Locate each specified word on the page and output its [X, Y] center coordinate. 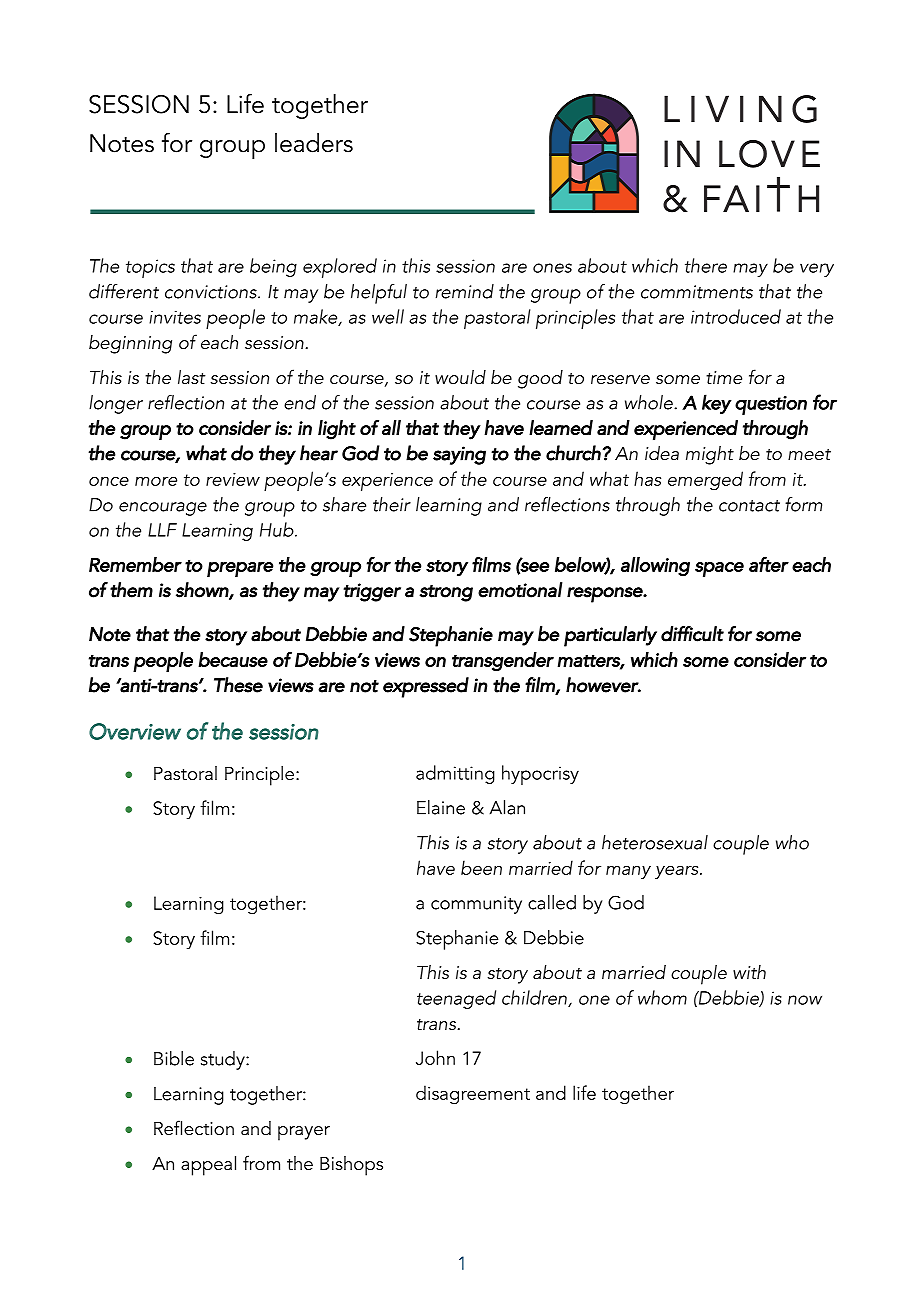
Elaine [441, 807]
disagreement [473, 1095]
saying [459, 455]
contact [749, 506]
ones [552, 268]
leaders [314, 143]
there [706, 265]
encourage [163, 509]
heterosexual [655, 842]
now [805, 1000]
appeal [208, 1166]
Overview [135, 731]
